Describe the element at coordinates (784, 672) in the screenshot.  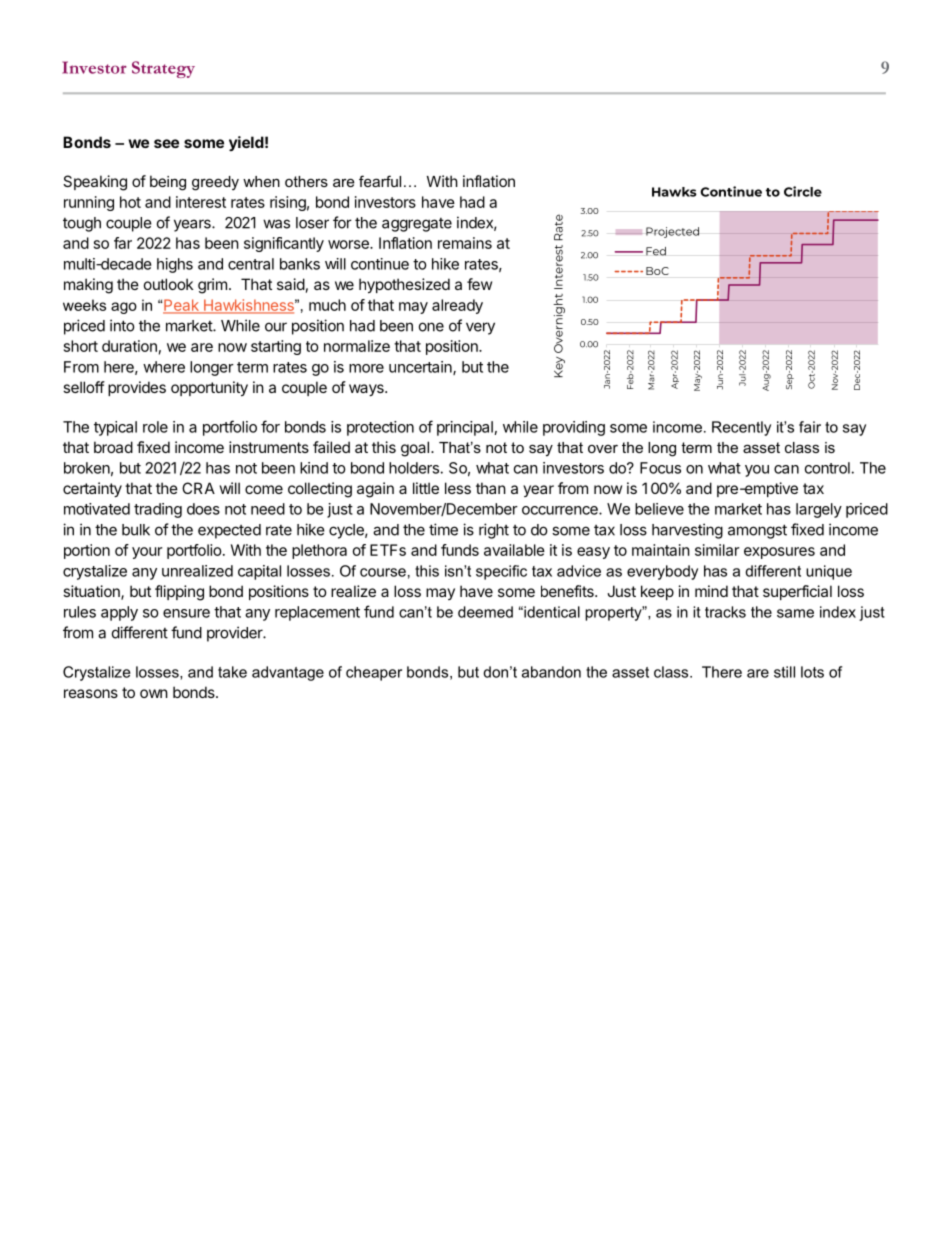
I see `still` at that location.
